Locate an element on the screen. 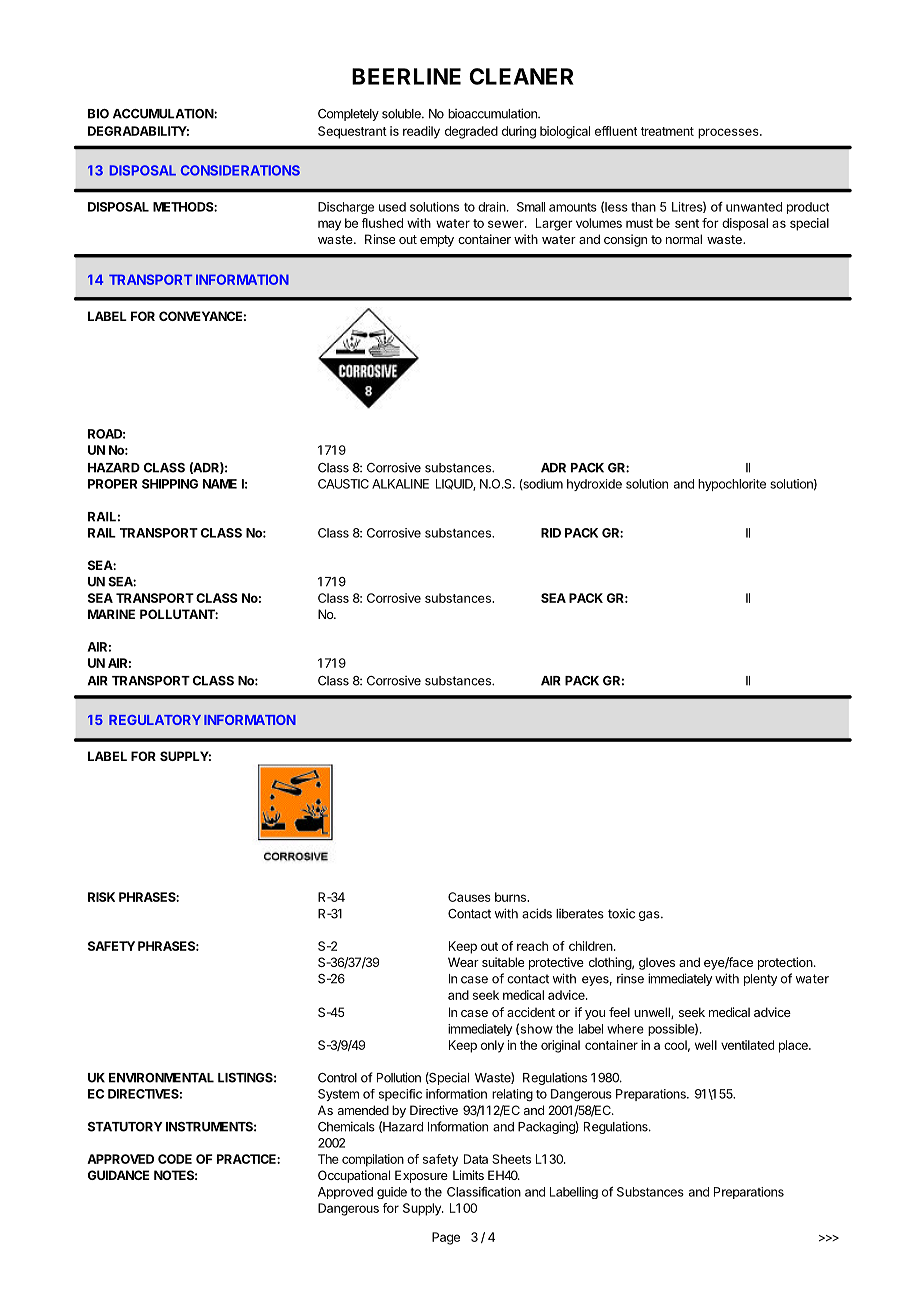  normal is located at coordinates (684, 239).
